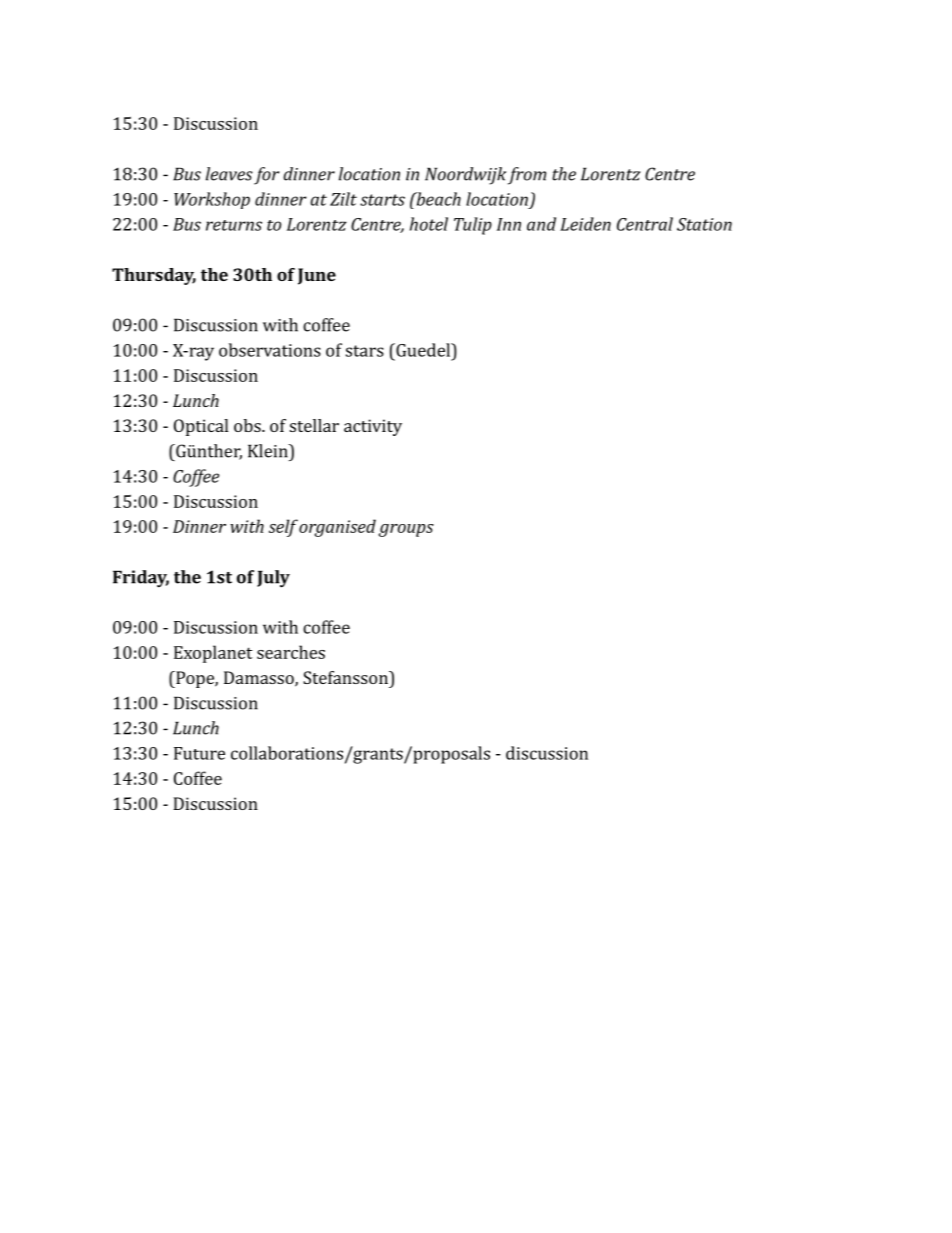  I want to click on beach, so click(437, 199).
